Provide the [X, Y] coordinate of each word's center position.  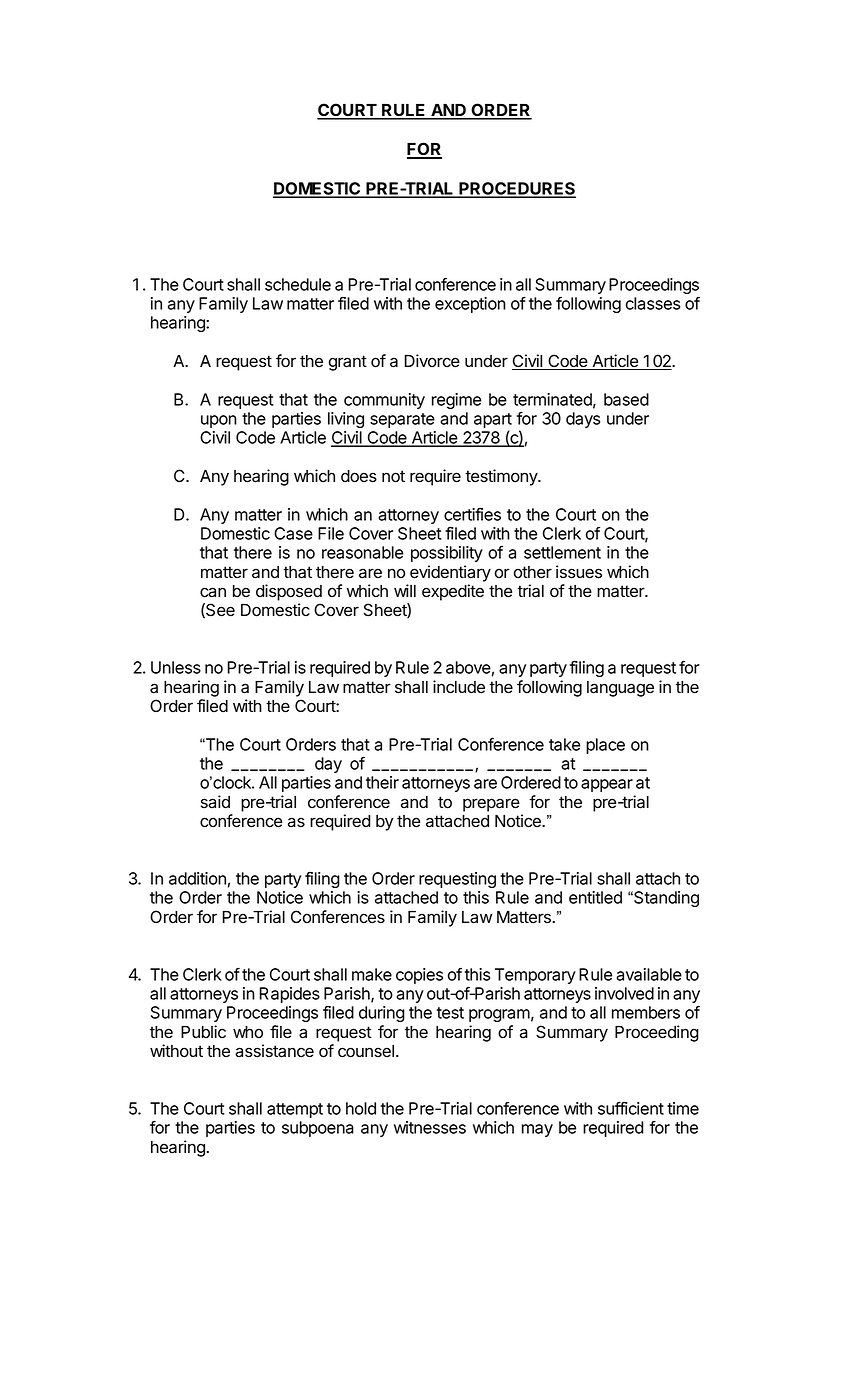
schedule [298, 284]
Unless [176, 667]
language [620, 689]
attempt [295, 1110]
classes [653, 303]
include [459, 687]
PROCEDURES [516, 189]
